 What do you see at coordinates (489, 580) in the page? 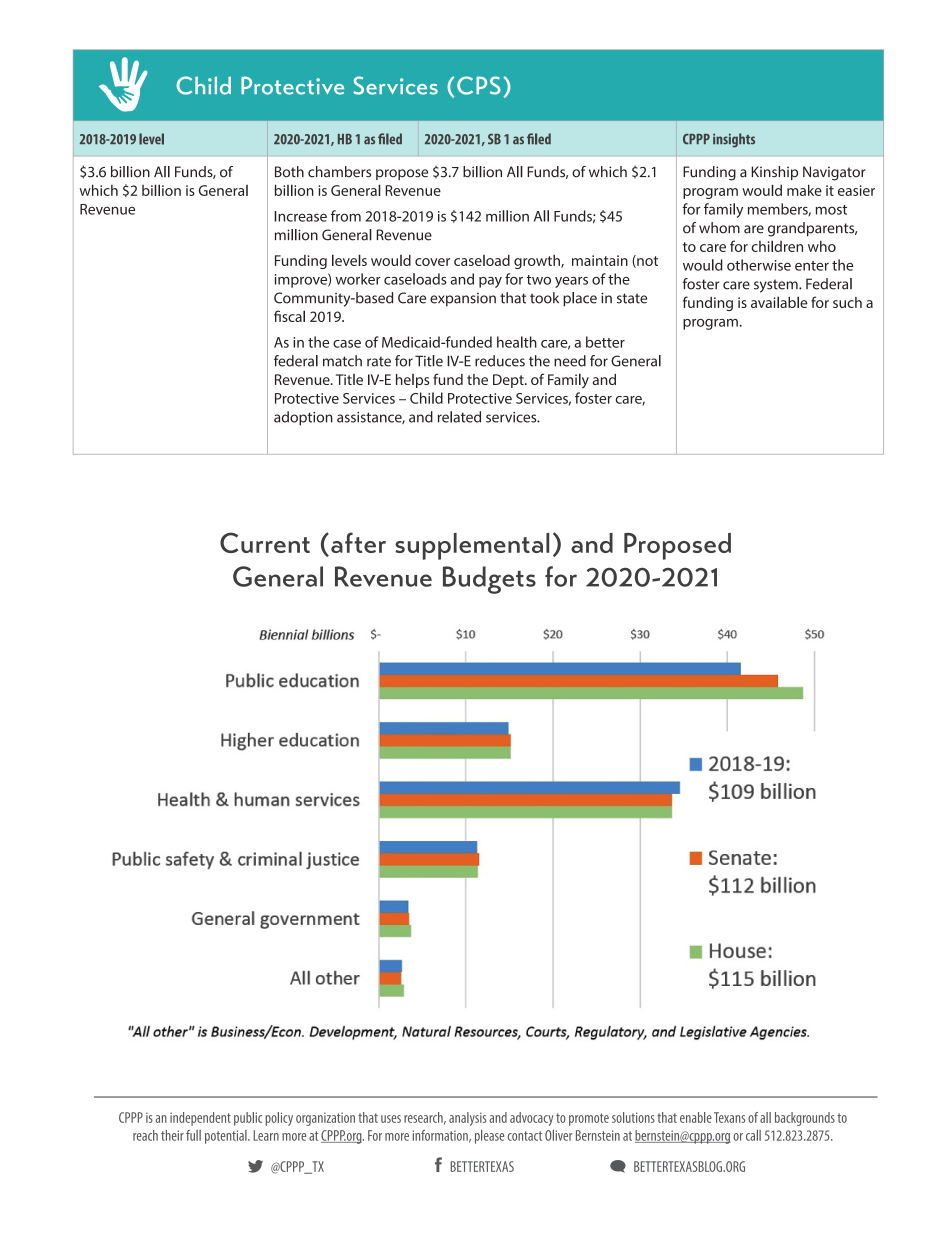
I see `Budgets` at bounding box center [489, 580].
